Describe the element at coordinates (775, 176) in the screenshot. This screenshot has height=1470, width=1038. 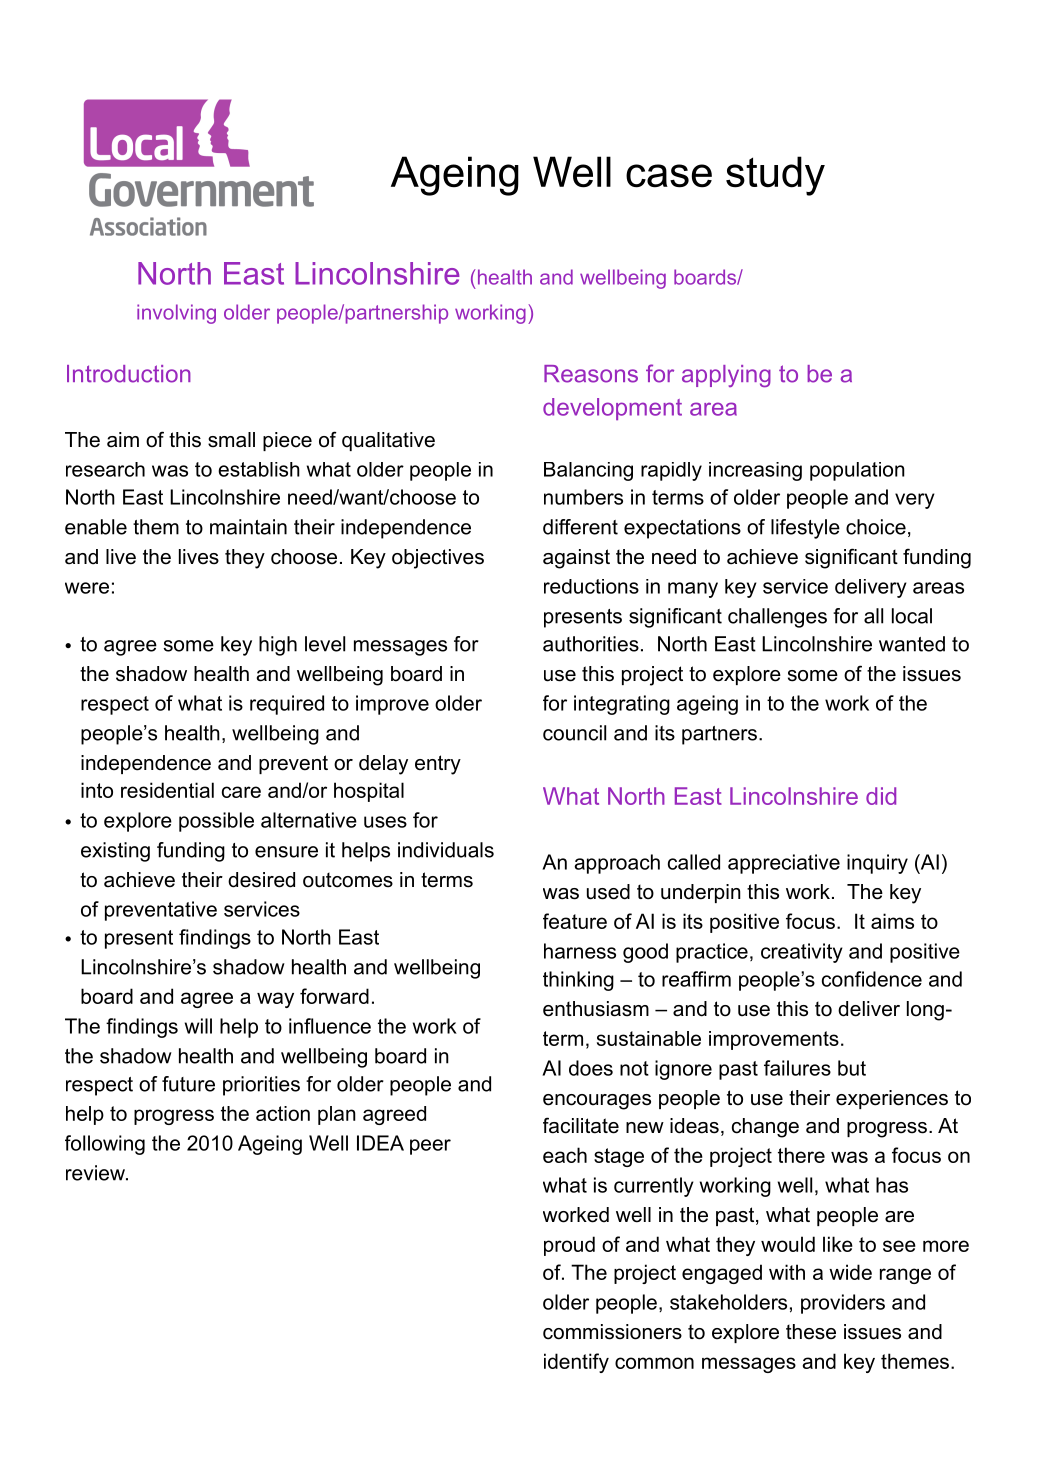
I see `study` at that location.
